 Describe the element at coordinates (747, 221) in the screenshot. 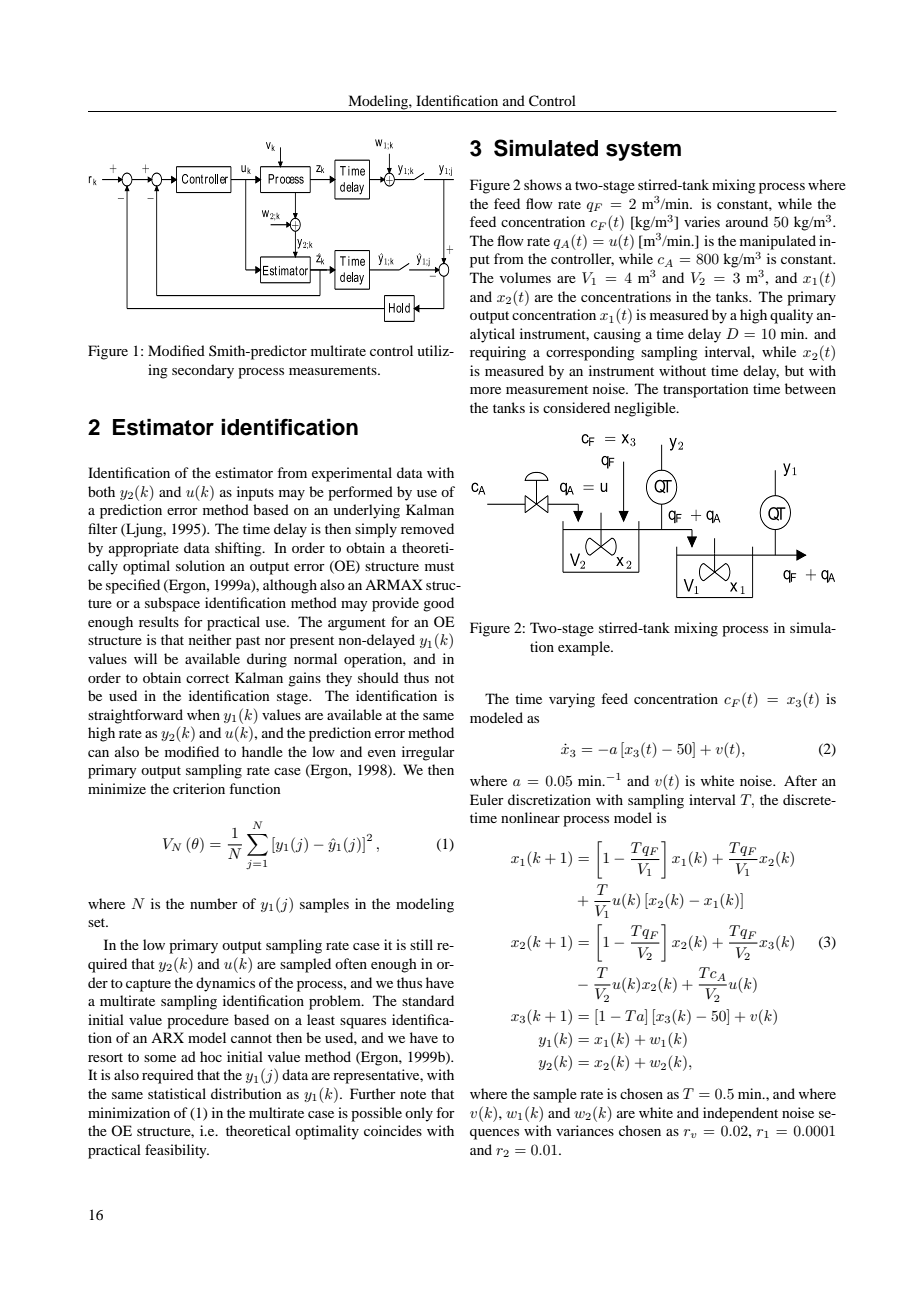

I see `around` at that location.
